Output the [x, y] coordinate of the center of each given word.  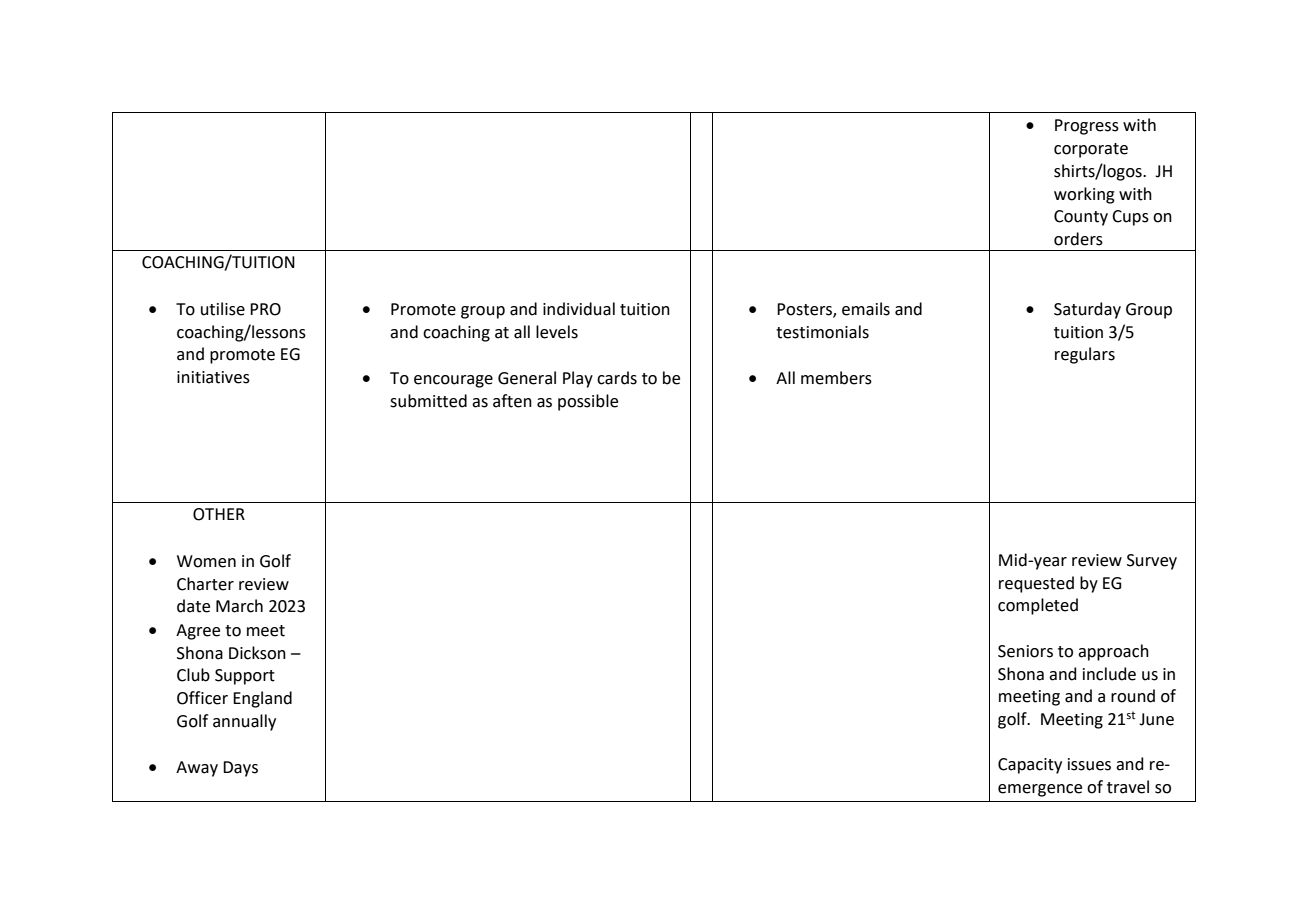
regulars [1085, 355]
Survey [1152, 562]
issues [1089, 764]
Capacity [1030, 766]
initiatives [213, 377]
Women [206, 561]
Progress [1087, 127]
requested [1036, 584]
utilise [223, 309]
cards [617, 378]
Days [240, 769]
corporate [1091, 150]
